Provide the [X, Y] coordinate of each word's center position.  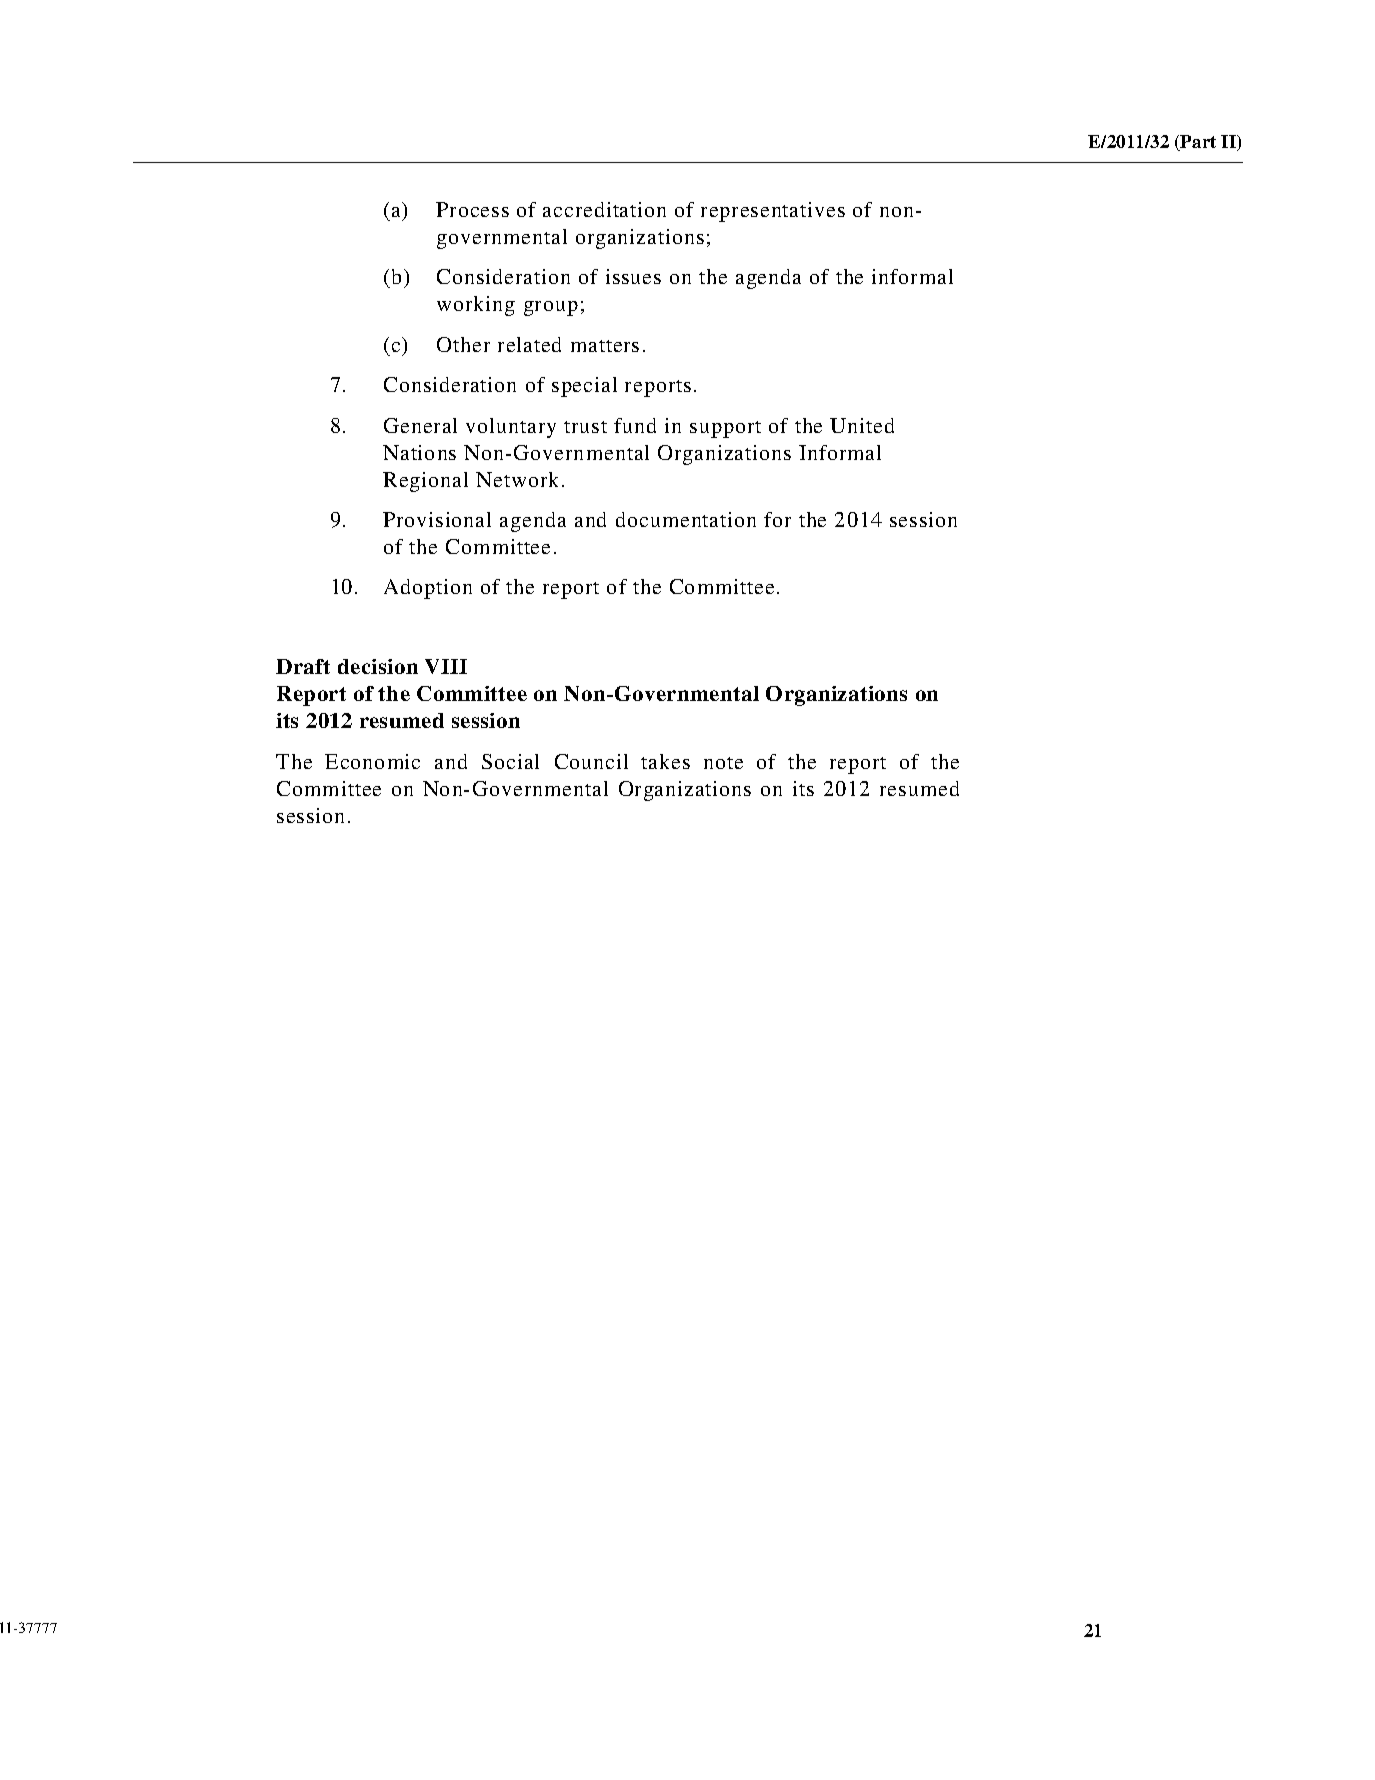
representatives [773, 212]
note [723, 763]
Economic [372, 761]
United [862, 425]
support [725, 429]
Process [472, 209]
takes [665, 761]
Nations [419, 452]
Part [1197, 143]
